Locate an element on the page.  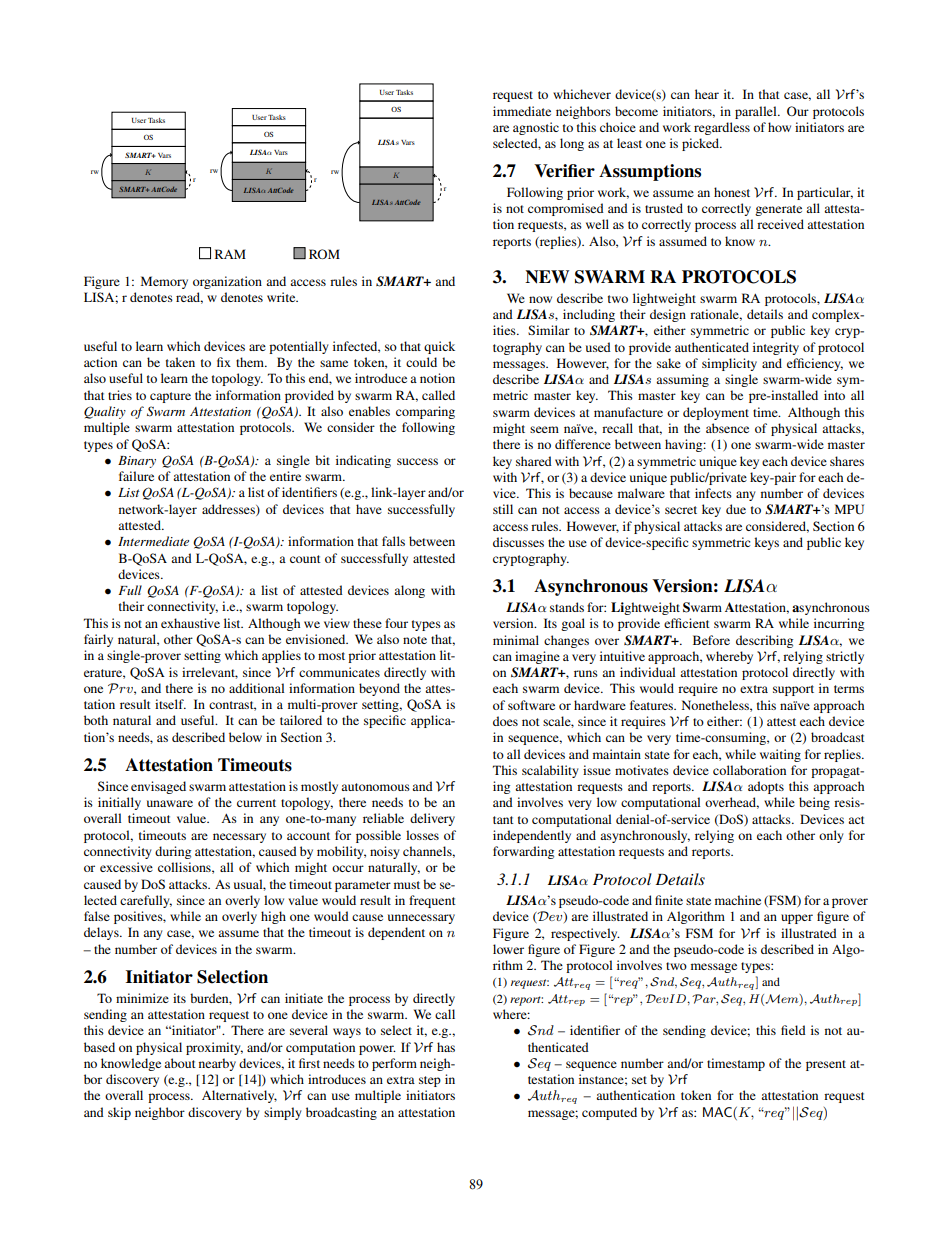
Memory is located at coordinates (164, 282).
